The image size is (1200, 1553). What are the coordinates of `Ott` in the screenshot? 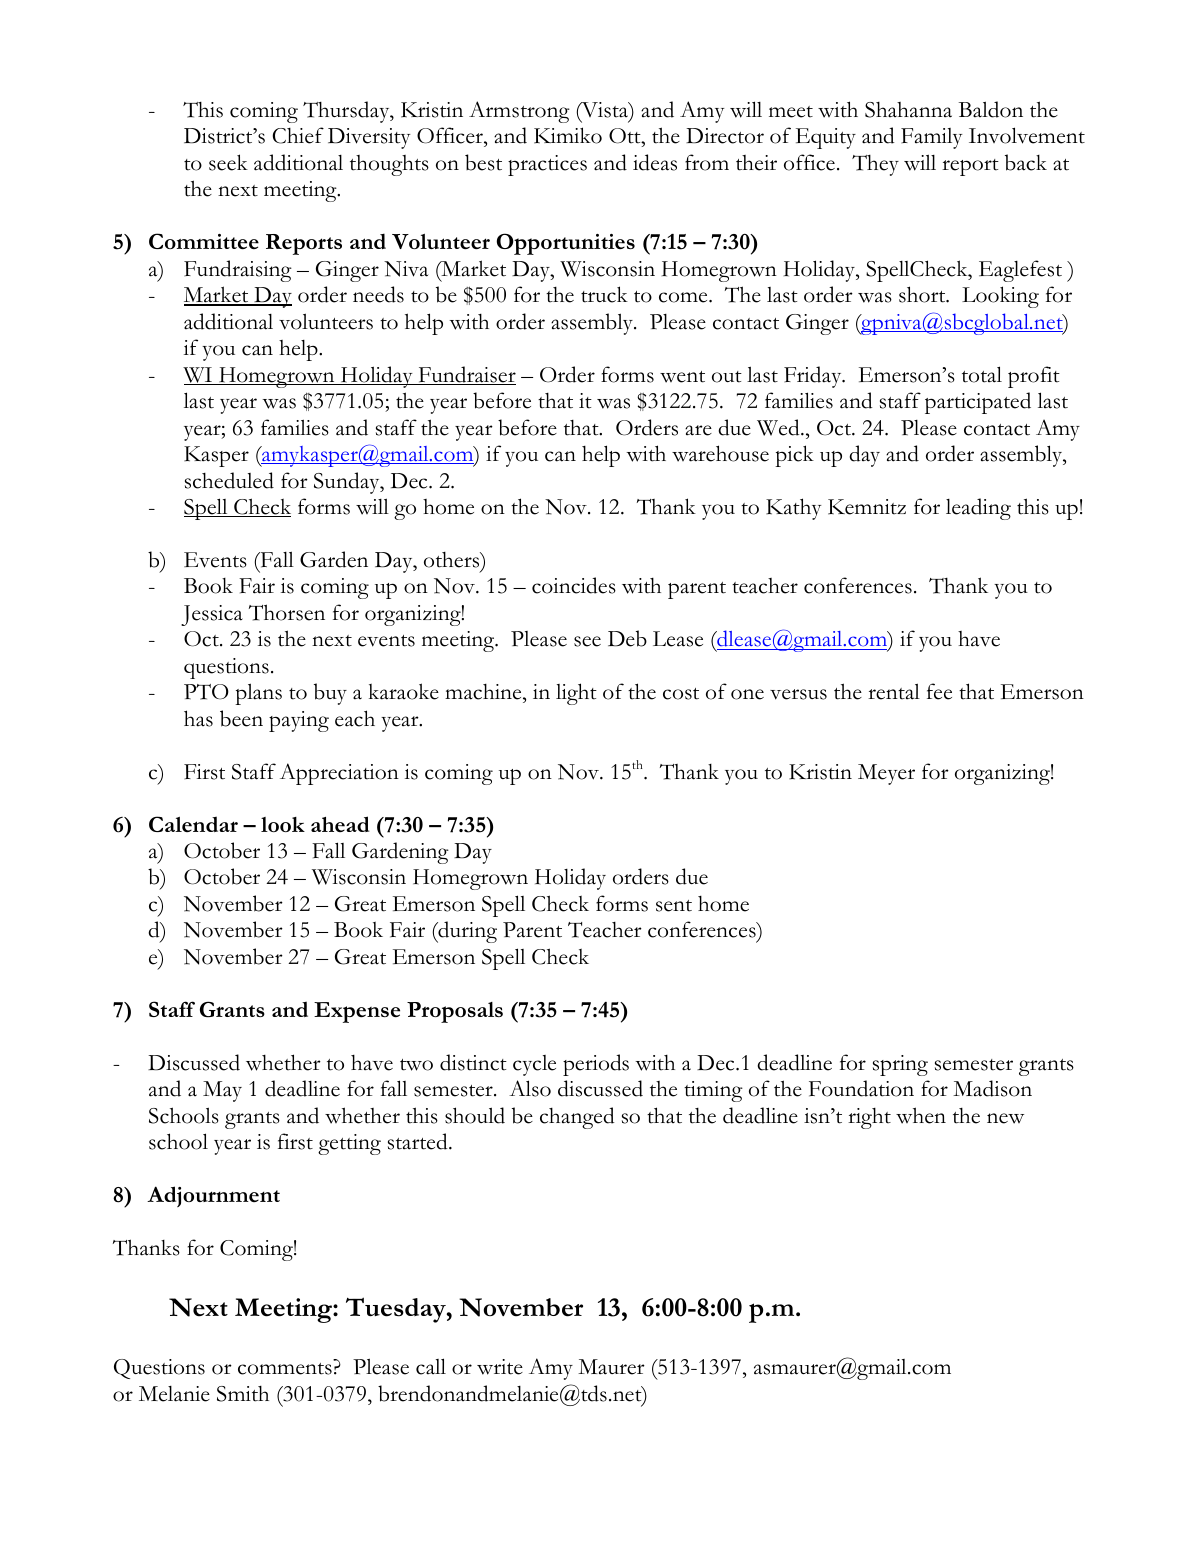 It's located at (626, 136).
